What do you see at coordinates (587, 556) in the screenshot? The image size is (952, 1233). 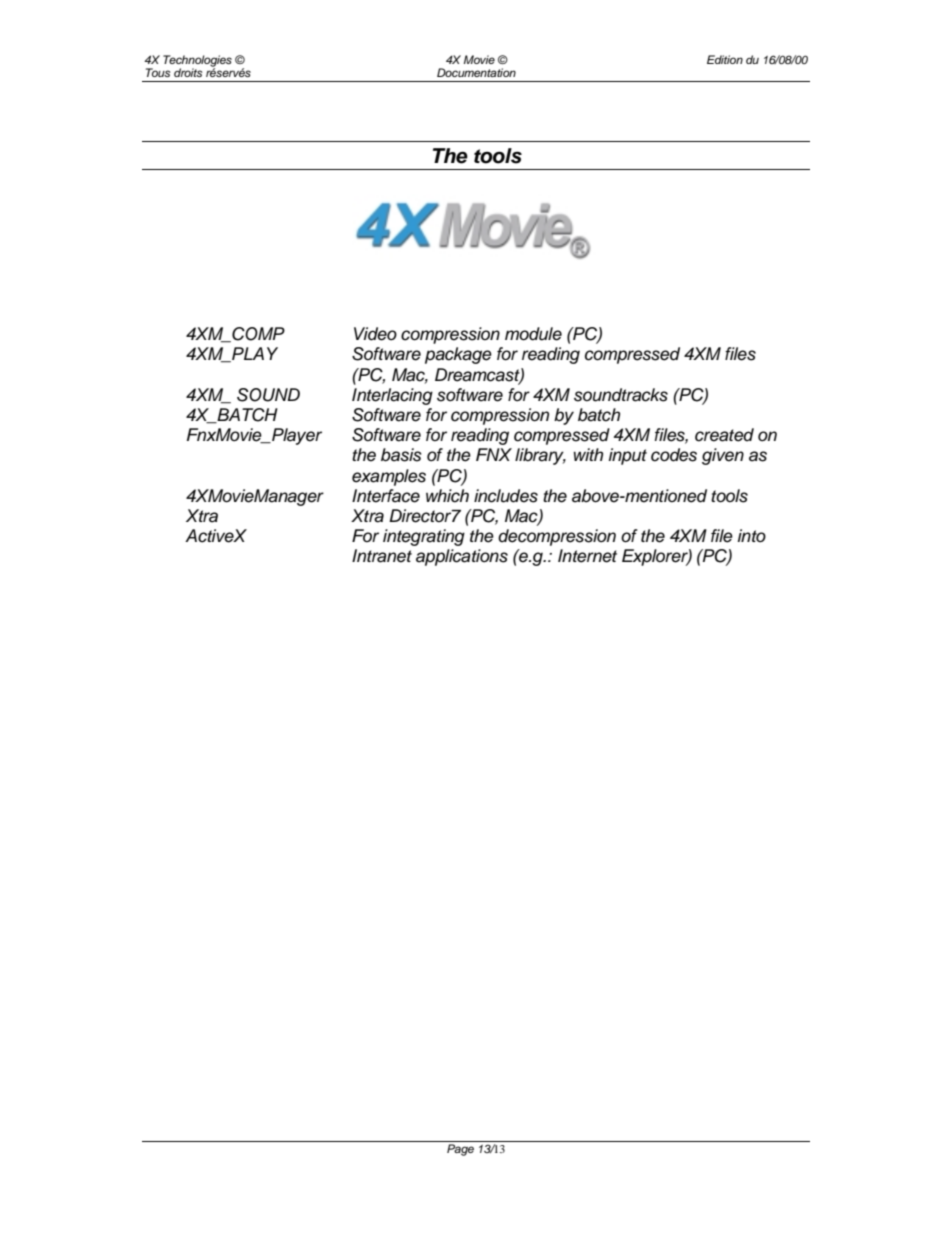 I see `Internet` at bounding box center [587, 556].
